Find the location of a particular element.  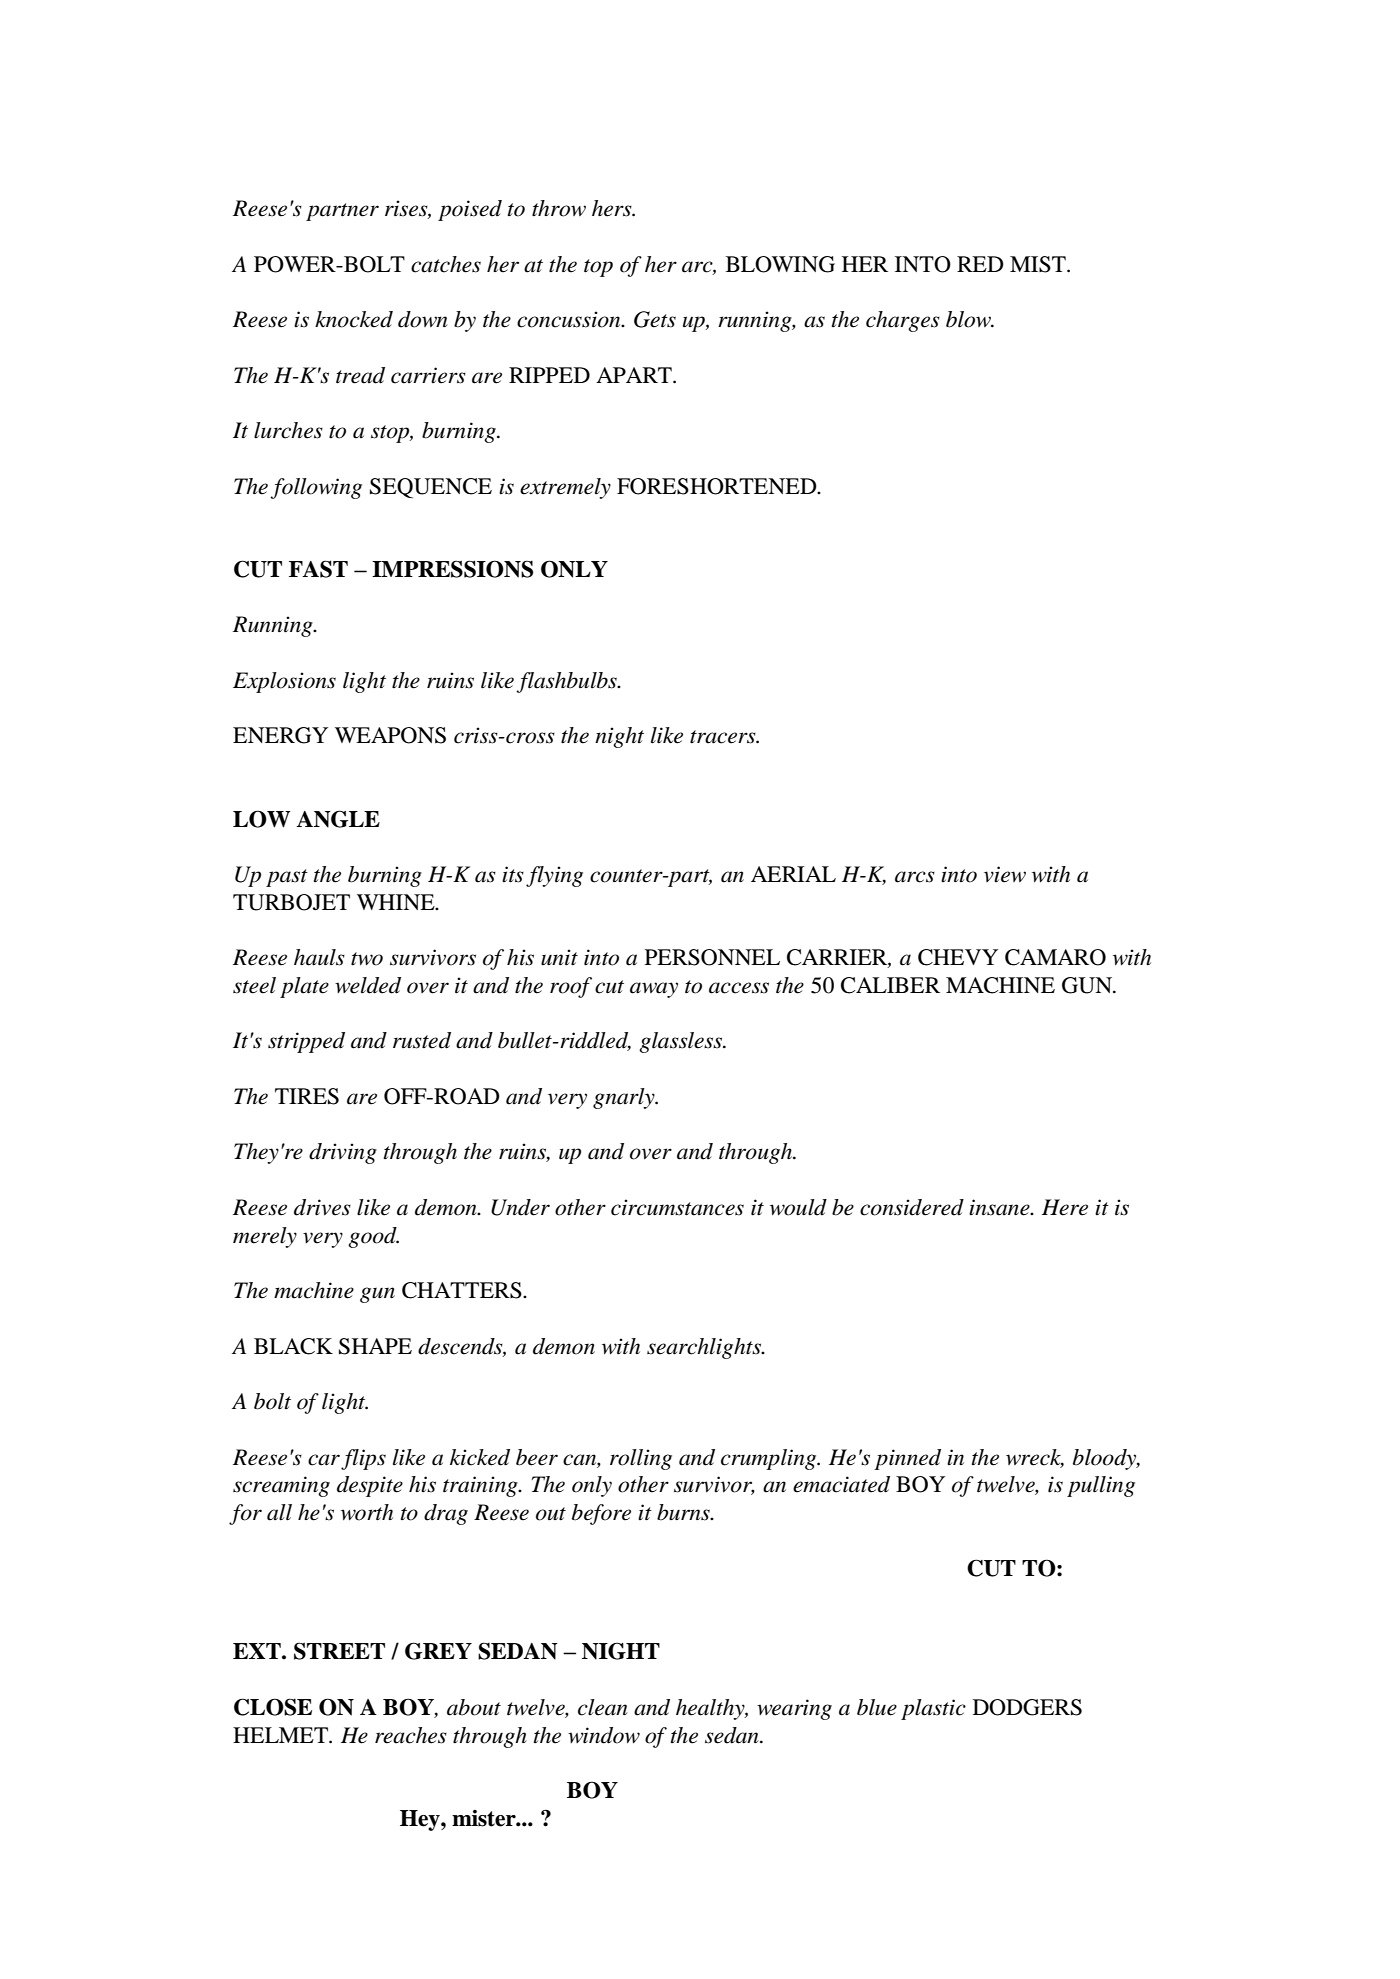

view is located at coordinates (1005, 874).
